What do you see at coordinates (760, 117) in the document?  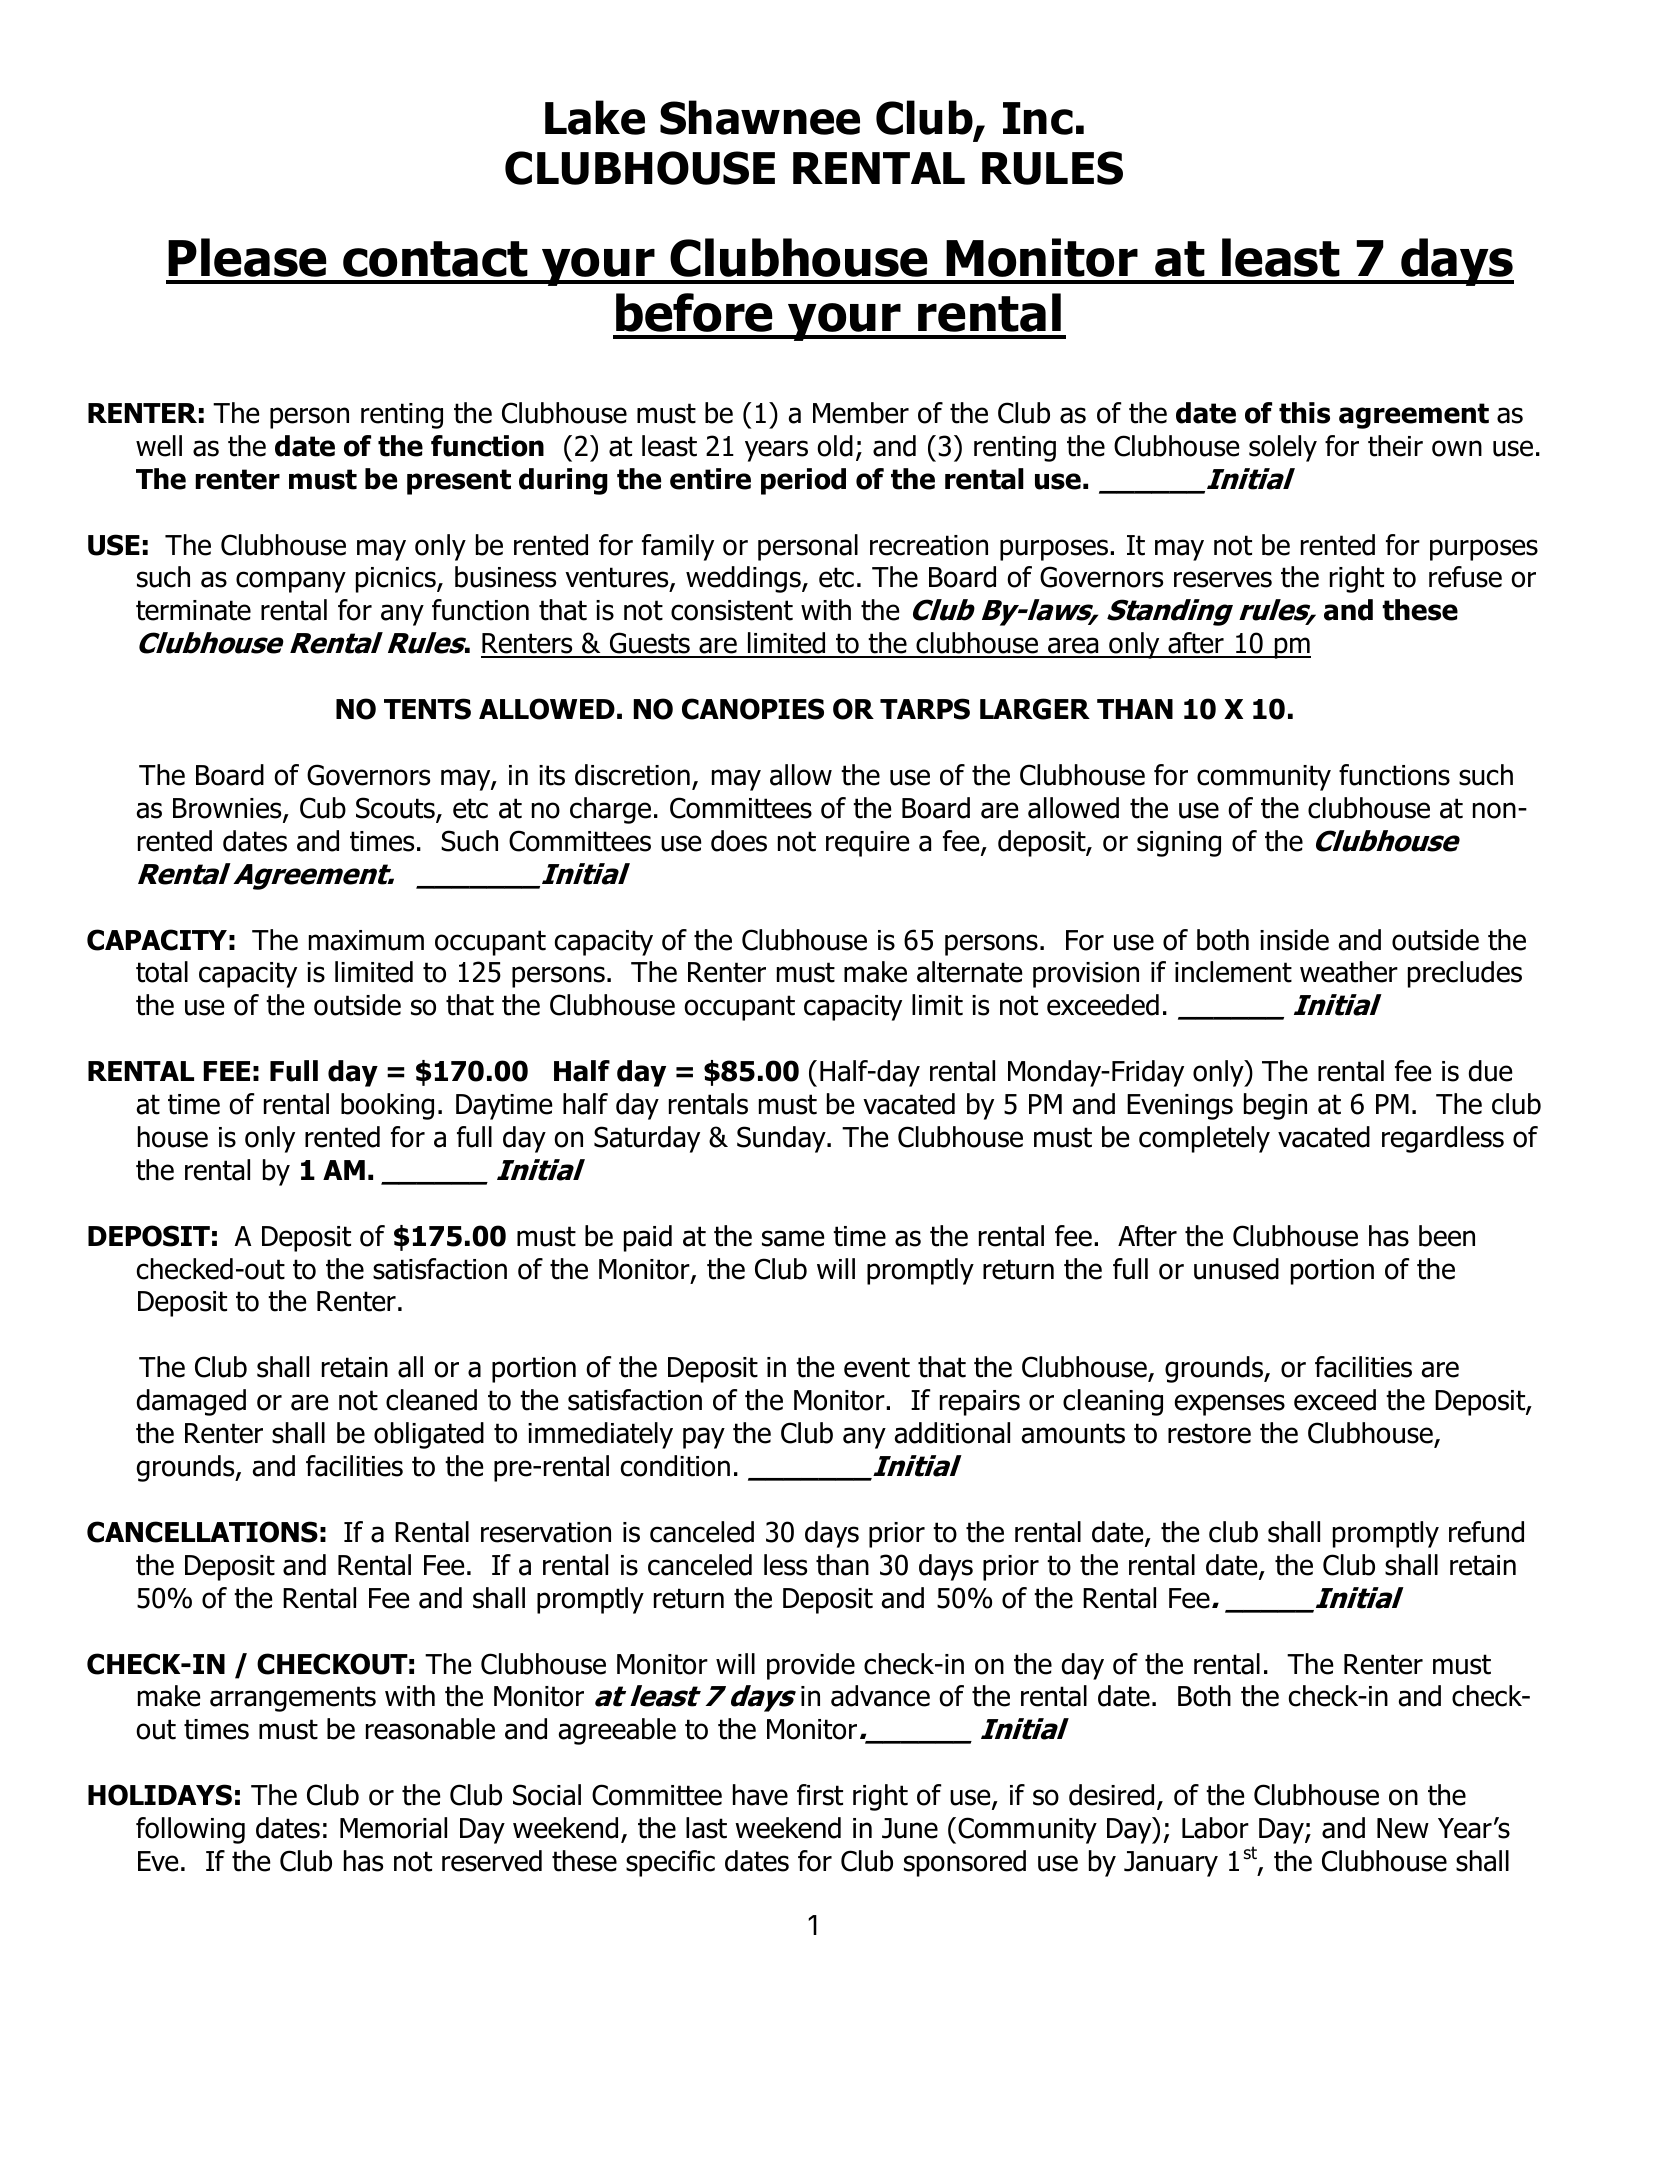 I see `Shawnee` at bounding box center [760, 117].
